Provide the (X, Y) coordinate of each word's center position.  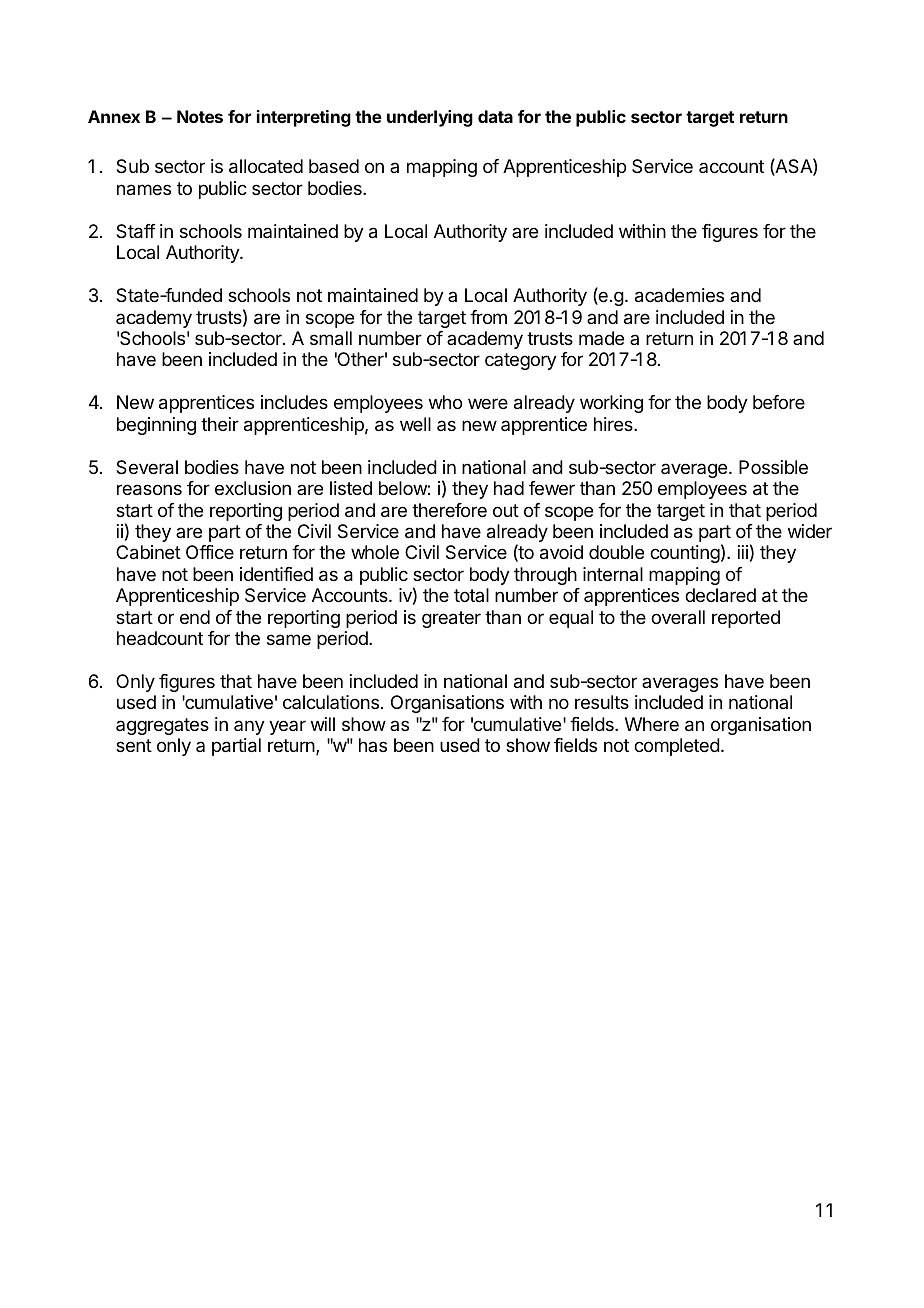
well (415, 424)
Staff (136, 231)
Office (210, 552)
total (471, 595)
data (495, 116)
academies (679, 295)
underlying (430, 118)
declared (720, 595)
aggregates (162, 726)
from (488, 317)
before (779, 402)
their (220, 424)
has (373, 745)
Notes (200, 116)
